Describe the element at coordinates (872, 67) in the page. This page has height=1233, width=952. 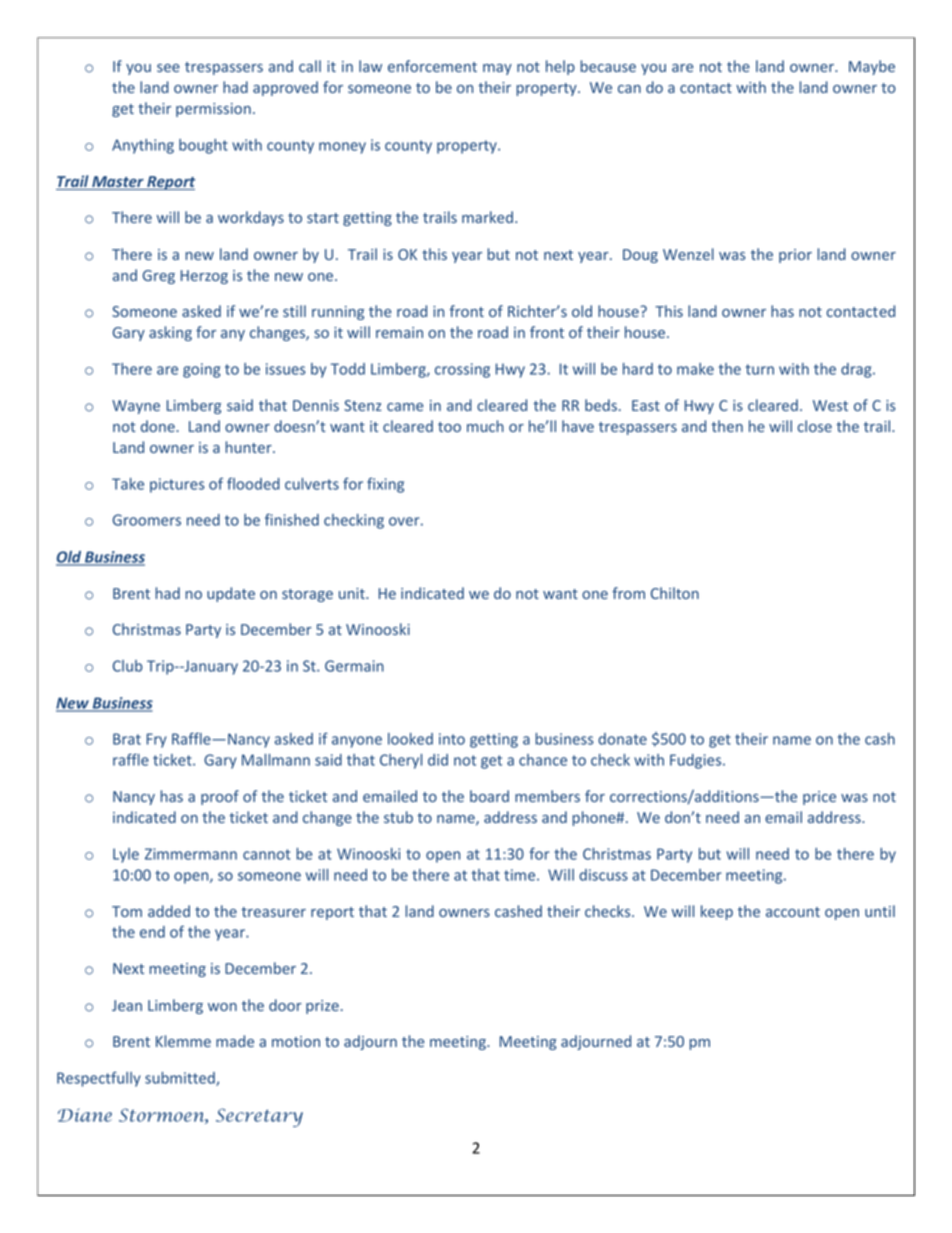
I see `Maybe` at that location.
